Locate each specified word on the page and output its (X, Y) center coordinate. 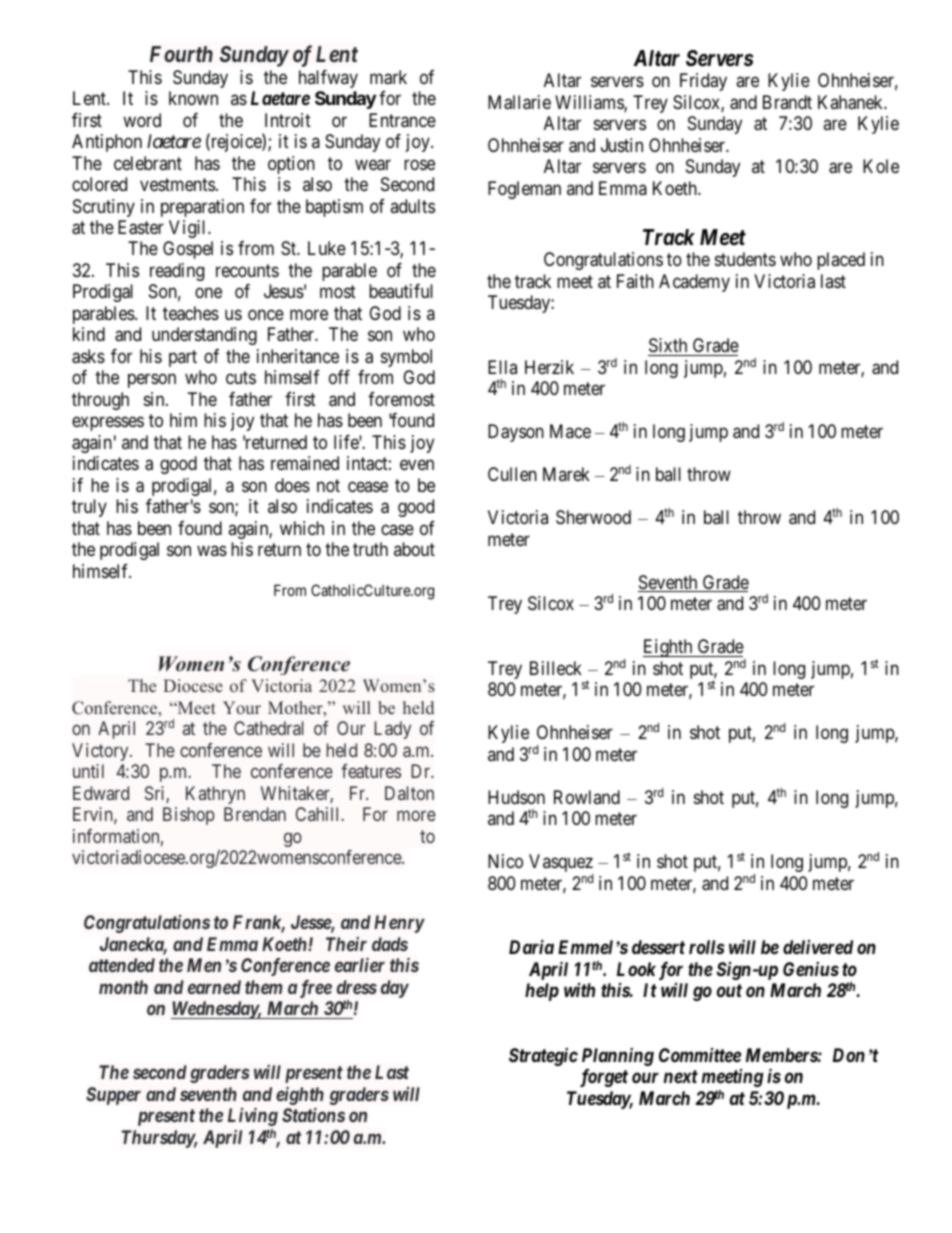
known (193, 98)
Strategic (543, 1057)
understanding (204, 336)
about (414, 549)
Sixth (669, 347)
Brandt (787, 102)
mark (388, 77)
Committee (700, 1055)
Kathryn (215, 795)
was (212, 551)
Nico (505, 861)
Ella (502, 367)
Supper (113, 1096)
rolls (707, 947)
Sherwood (593, 517)
